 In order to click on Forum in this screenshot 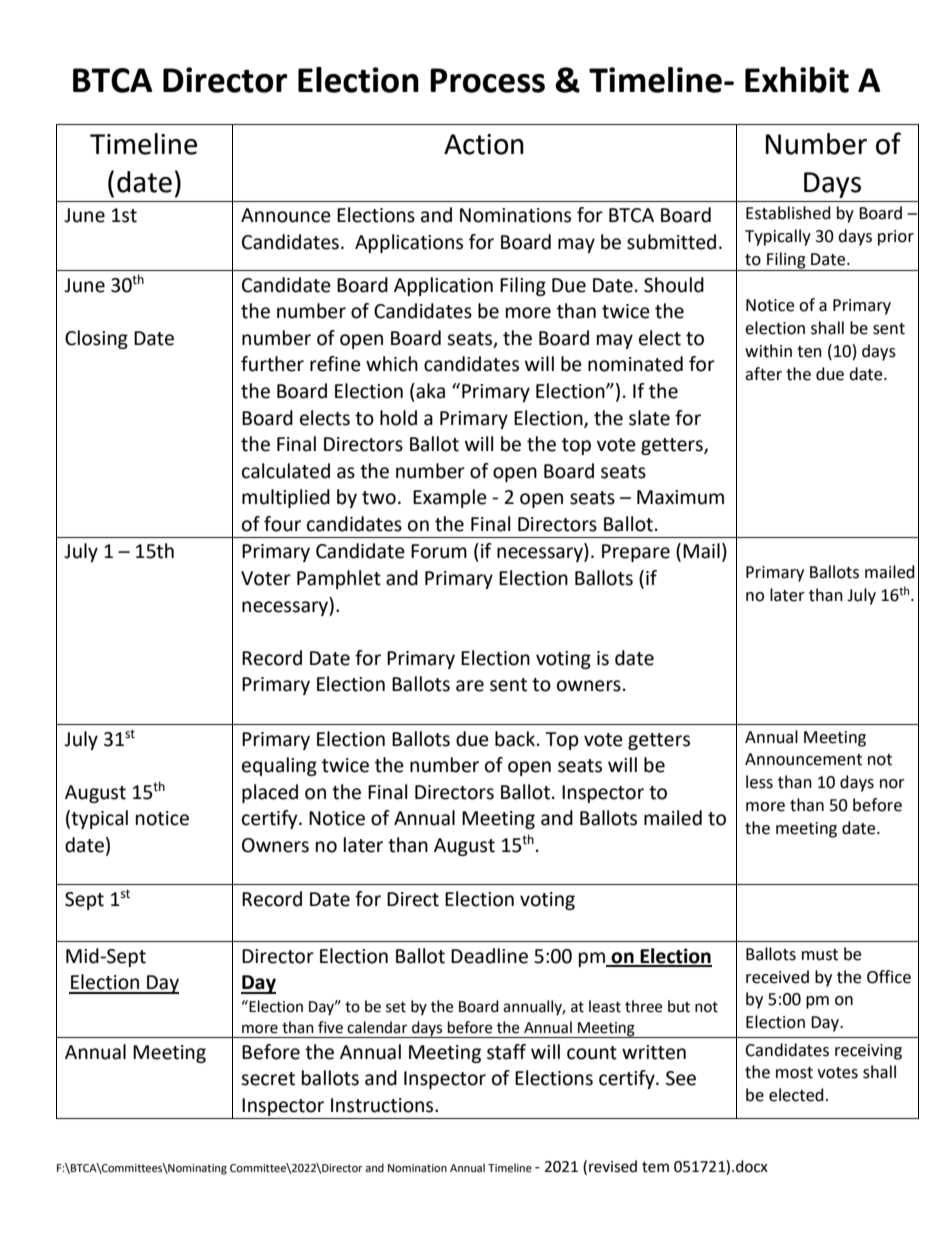, I will do `click(439, 551)`.
